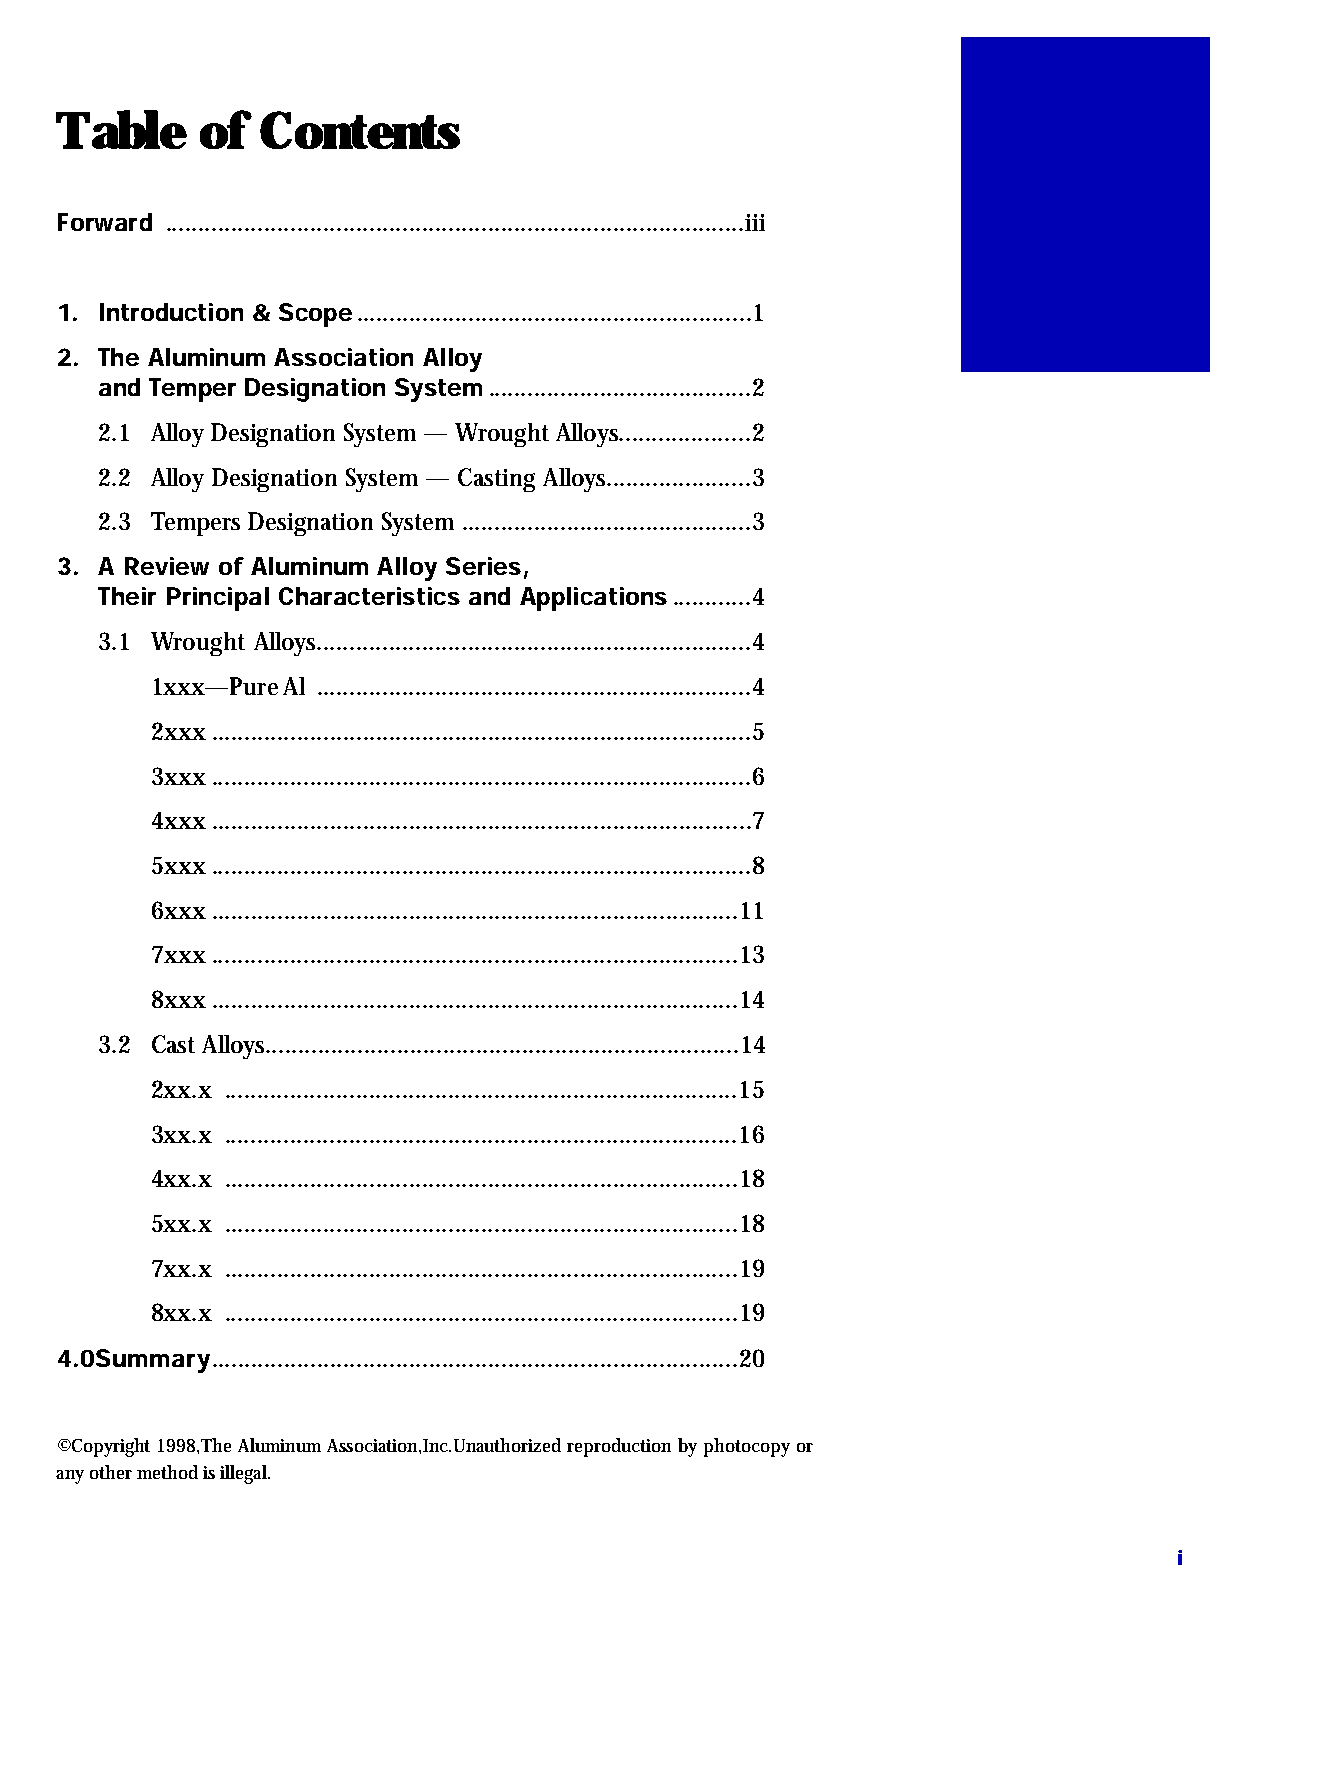  What do you see at coordinates (121, 129) in the screenshot?
I see `Table` at bounding box center [121, 129].
